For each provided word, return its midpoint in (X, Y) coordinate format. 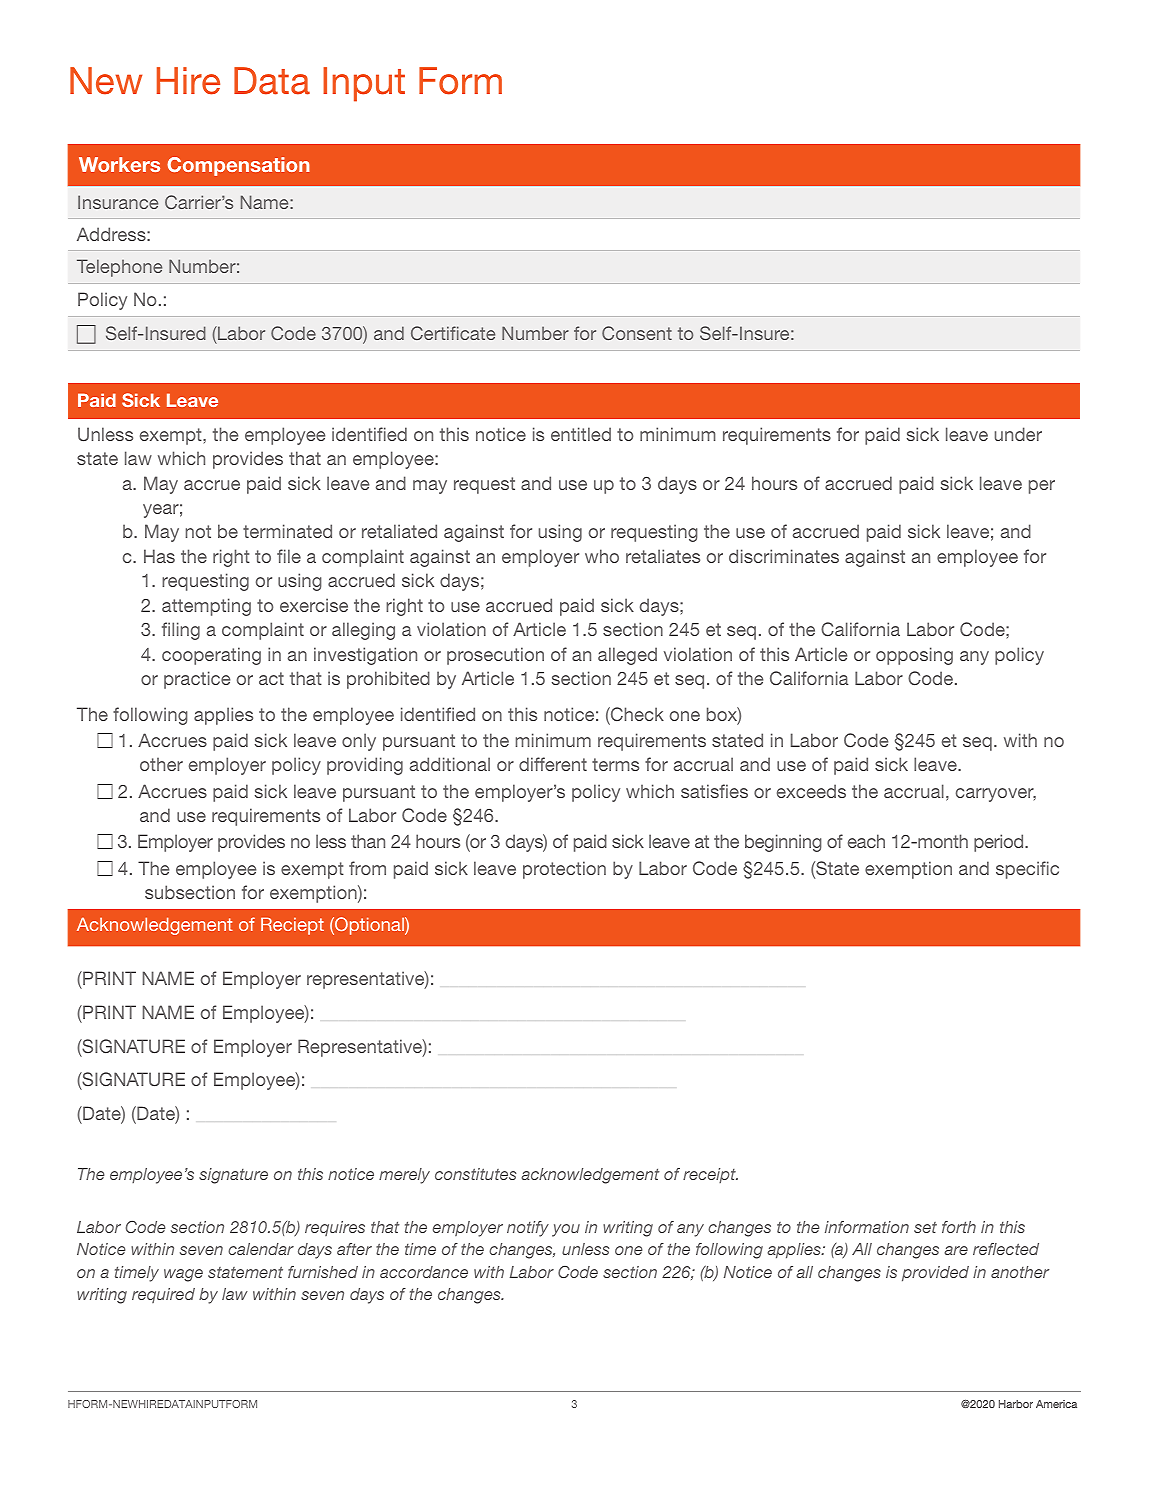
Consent (637, 333)
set (925, 1227)
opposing (914, 656)
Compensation (238, 166)
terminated (287, 531)
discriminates (784, 556)
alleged (627, 656)
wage (183, 1275)
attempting (206, 607)
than (368, 841)
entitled (581, 434)
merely (404, 1176)
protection (564, 870)
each (866, 841)
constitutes (475, 1174)
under (1018, 434)
